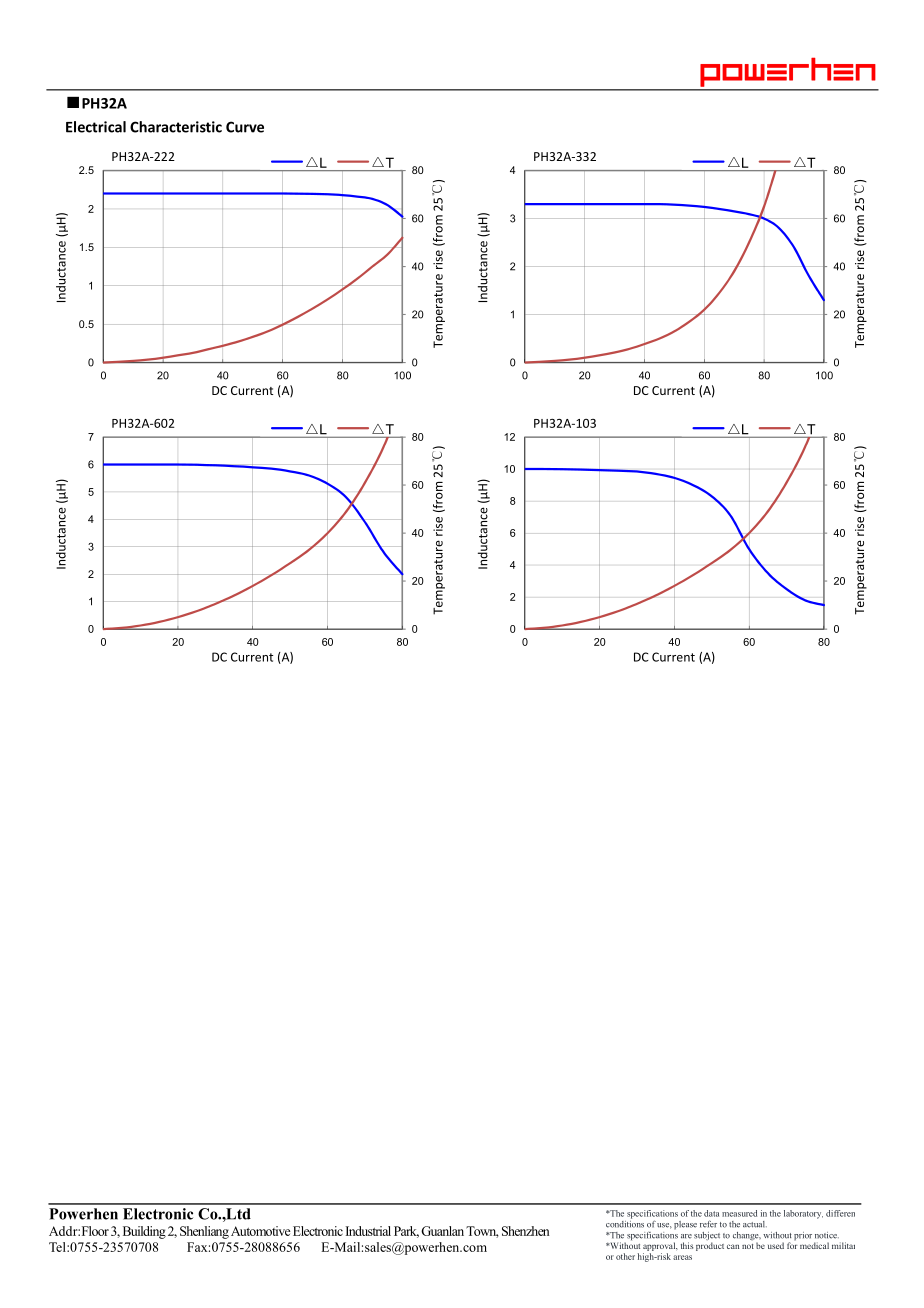 This screenshot has width=924, height=1308. Describe the element at coordinates (176, 127) in the screenshot. I see `Characteristic` at that location.
